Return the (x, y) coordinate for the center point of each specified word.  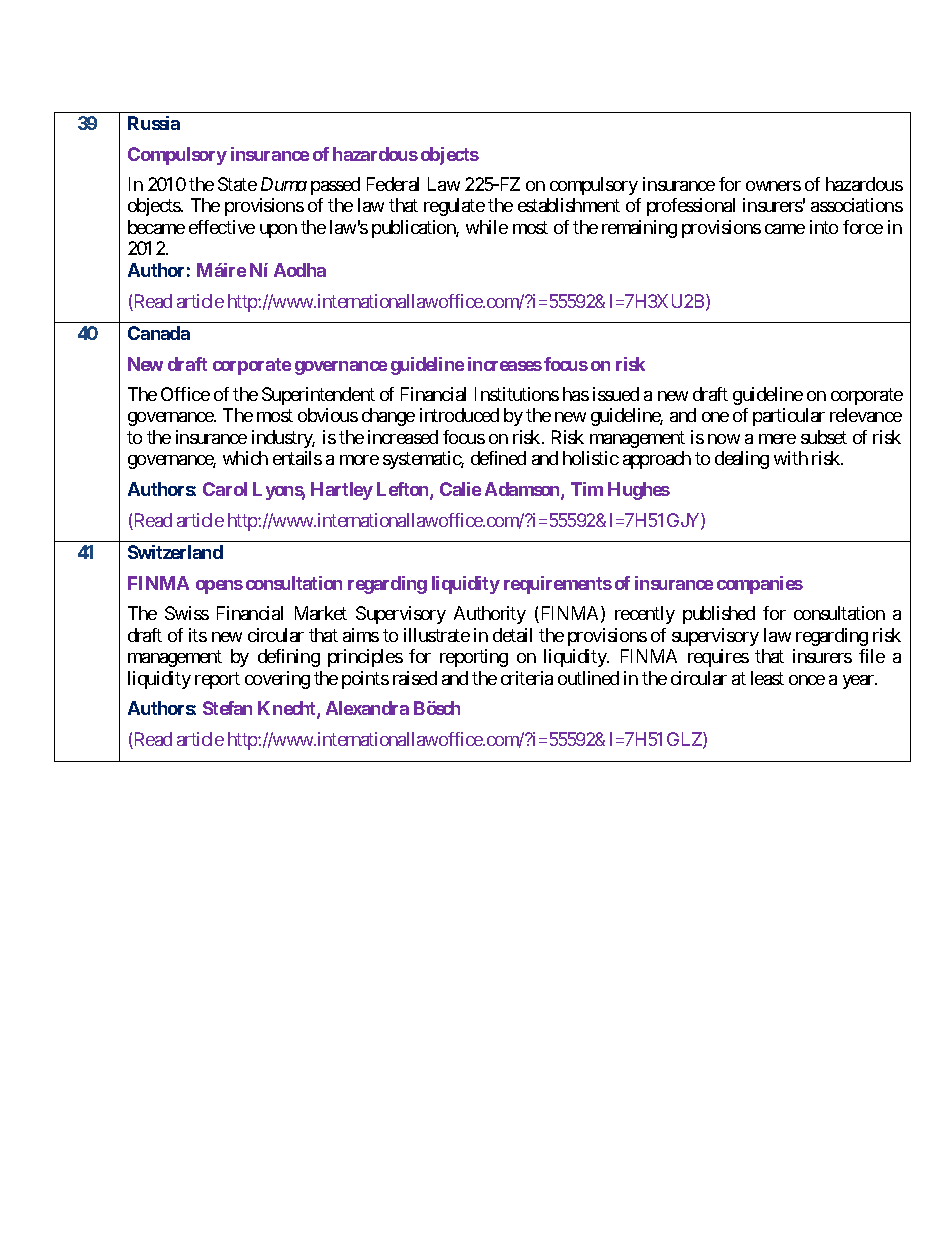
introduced (459, 415)
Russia (154, 123)
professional (691, 207)
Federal (393, 184)
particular (789, 417)
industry (283, 439)
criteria (527, 678)
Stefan (227, 708)
